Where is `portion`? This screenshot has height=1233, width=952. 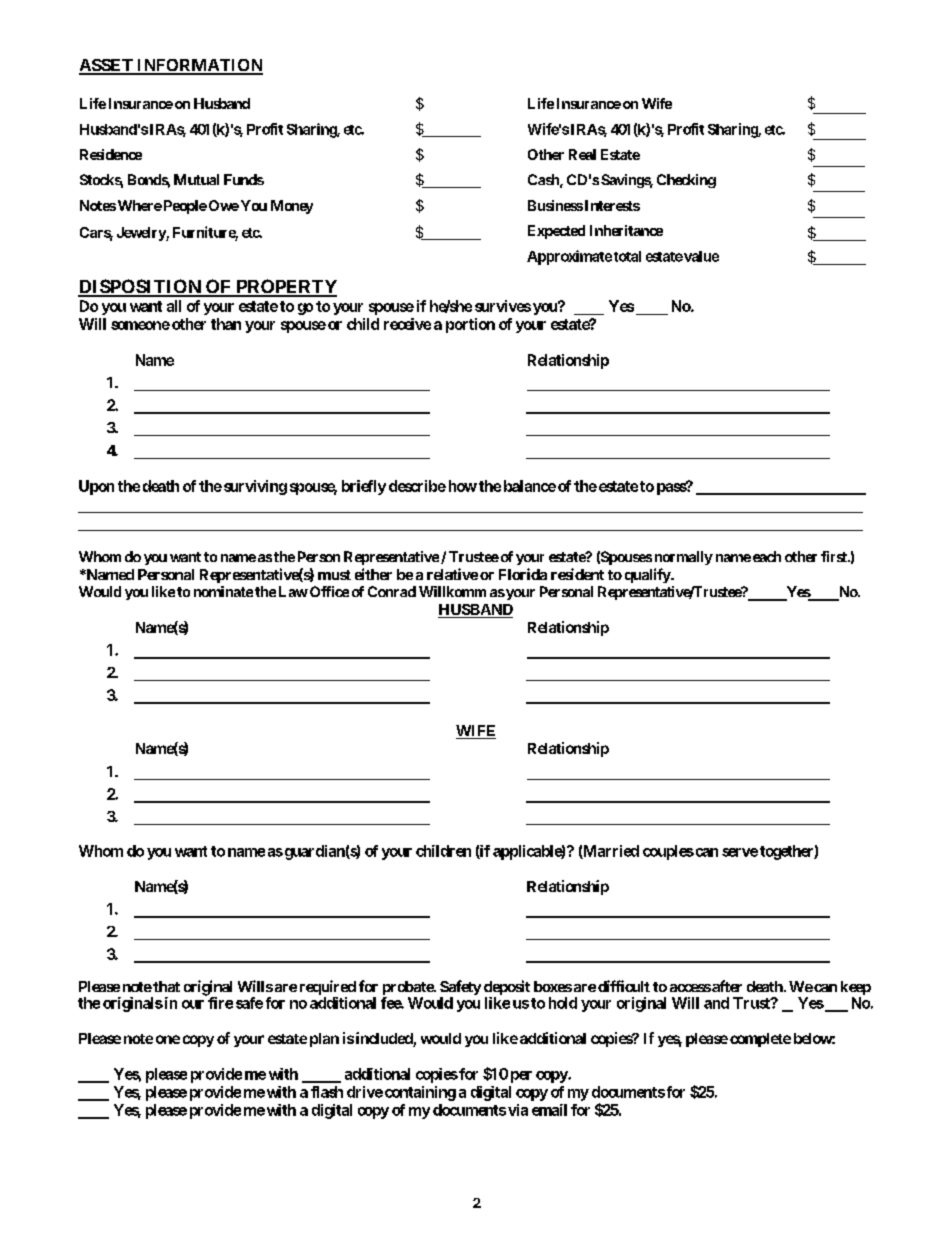 portion is located at coordinates (470, 325).
